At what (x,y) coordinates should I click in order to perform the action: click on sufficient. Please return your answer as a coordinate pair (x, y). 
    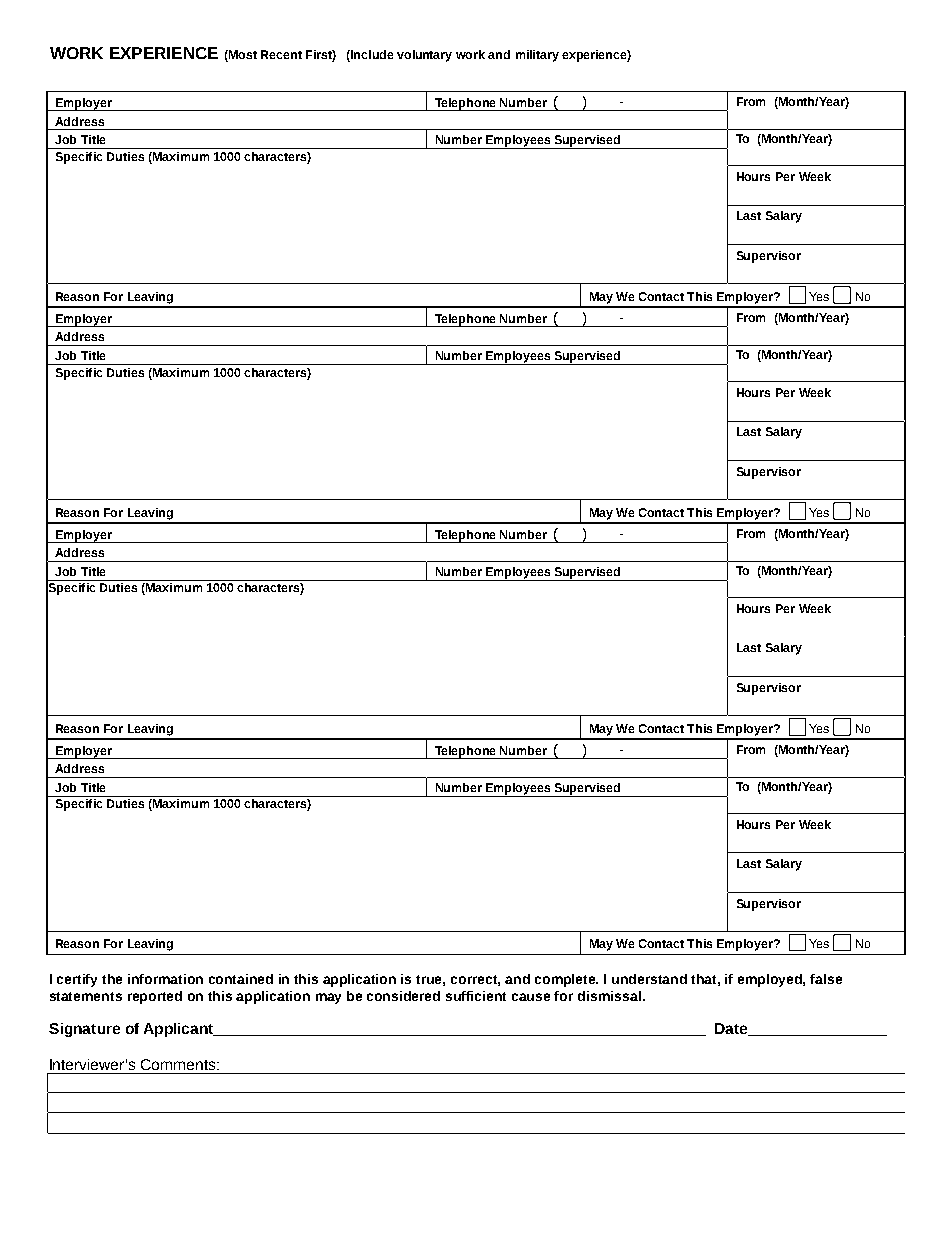
    Looking at the image, I should click on (476, 996).
